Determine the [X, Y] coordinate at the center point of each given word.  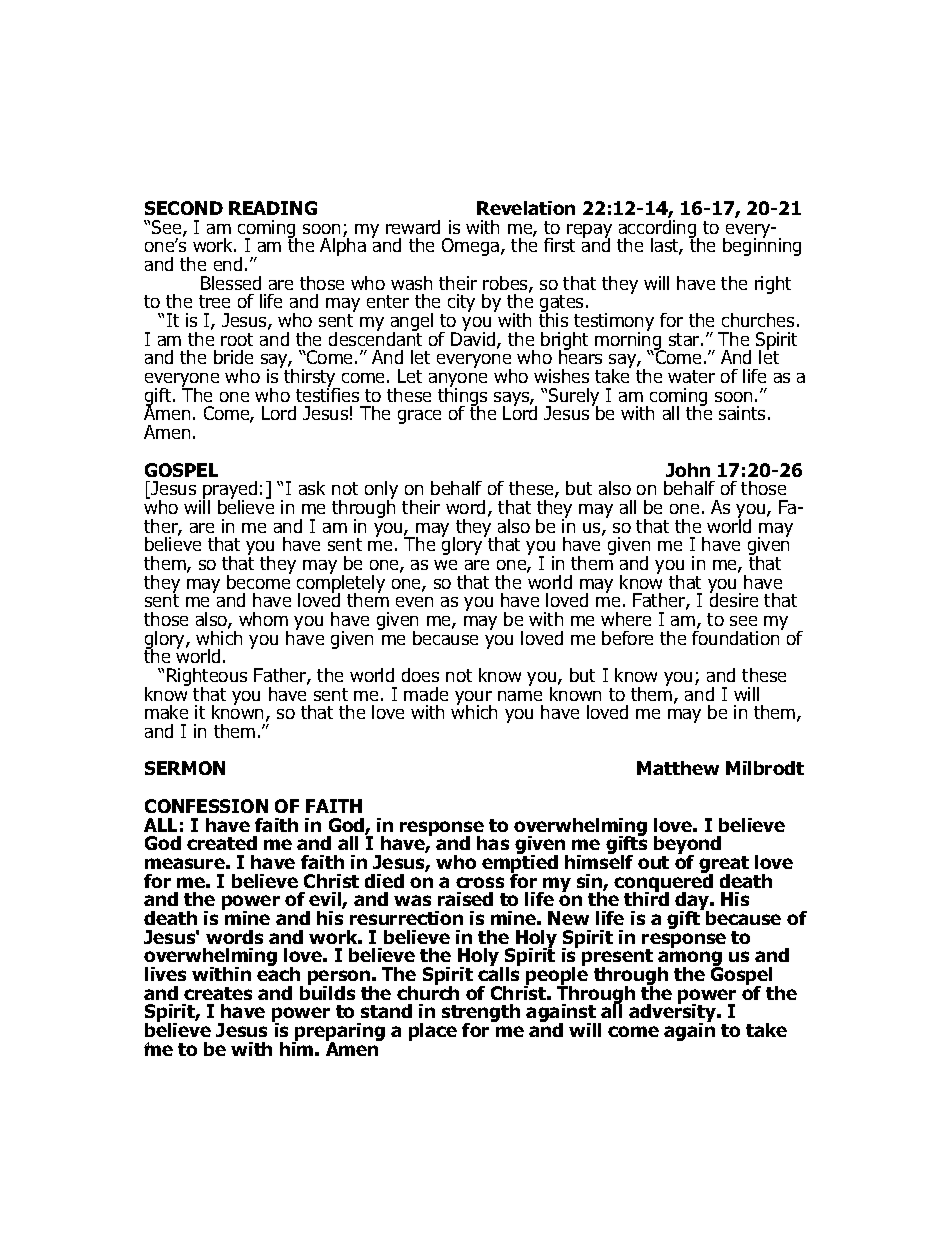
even [414, 602]
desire [734, 599]
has [493, 843]
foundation [737, 636]
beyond [687, 846]
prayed [230, 491]
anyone [458, 381]
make [166, 712]
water [691, 376]
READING [273, 208]
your [473, 699]
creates [218, 993]
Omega [470, 247]
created [222, 843]
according [658, 228]
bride [233, 357]
